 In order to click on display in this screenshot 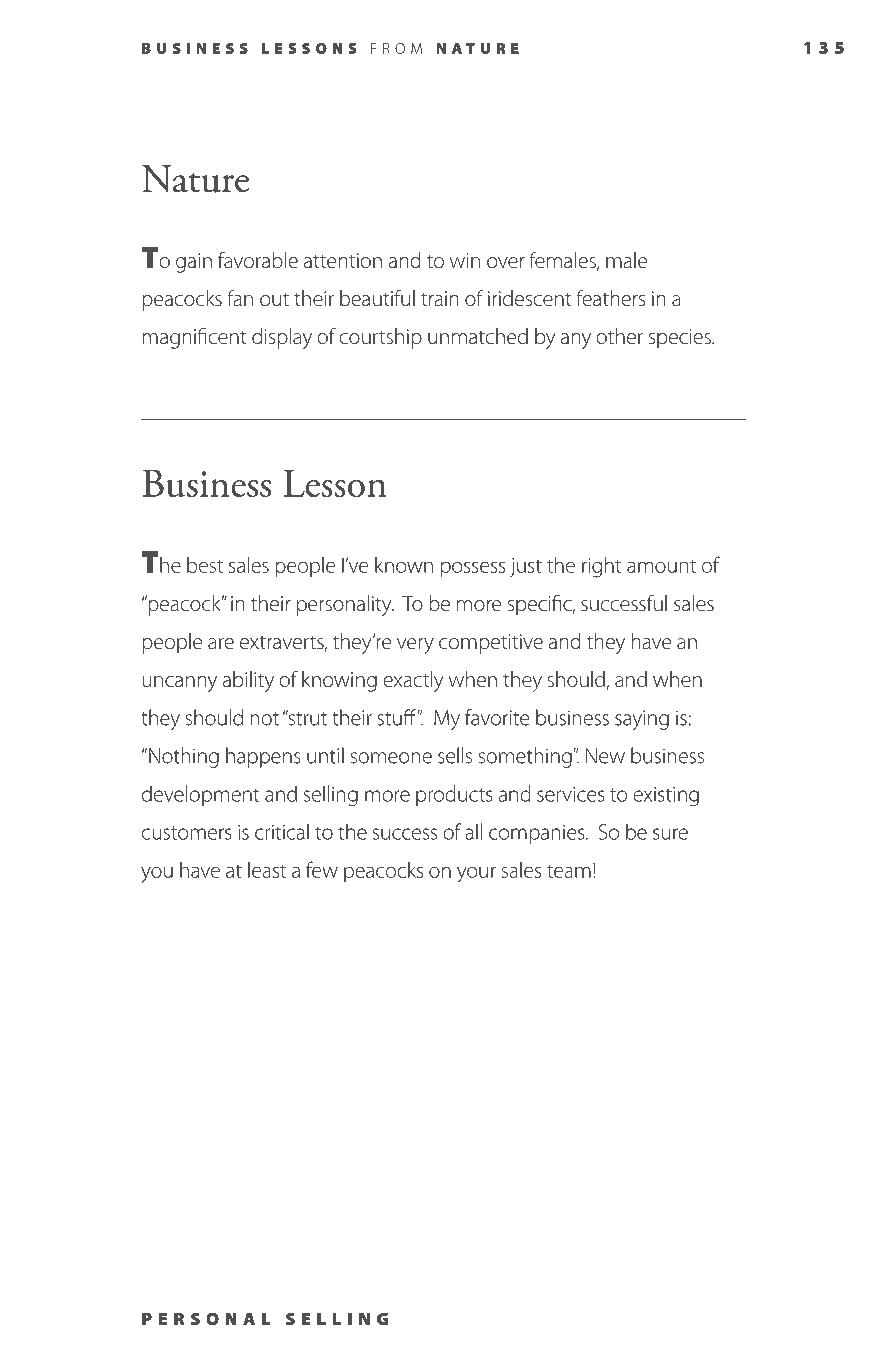, I will do `click(282, 338)`.
